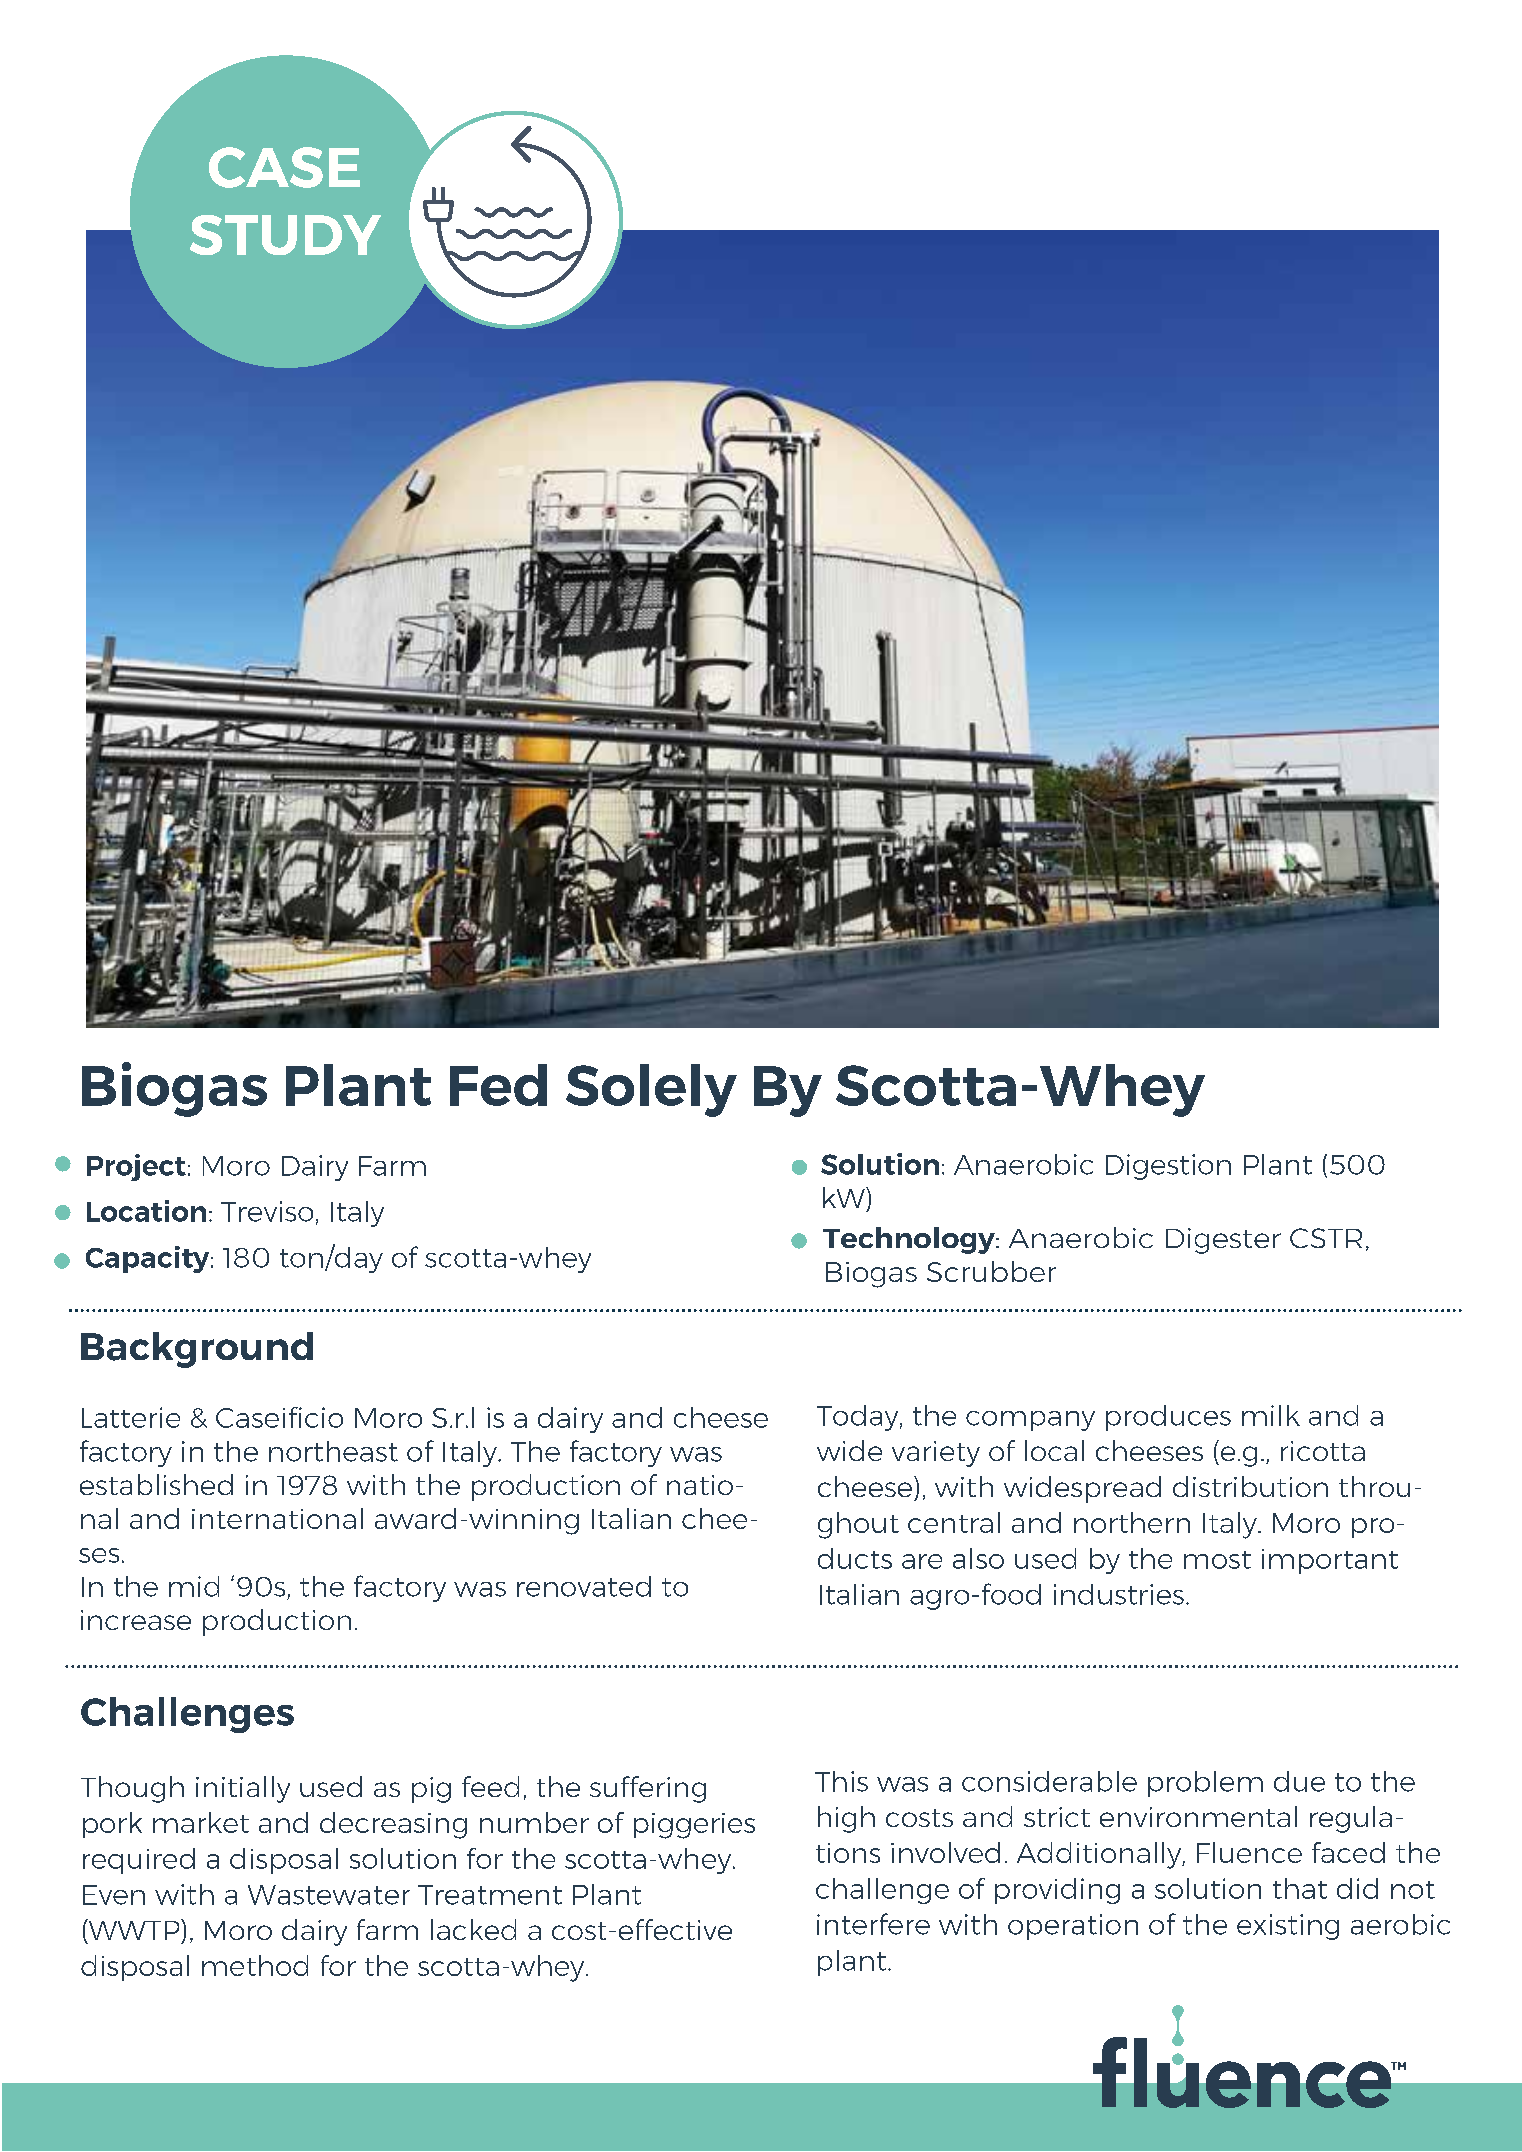 This image has height=2152, width=1522. What do you see at coordinates (136, 1167) in the image?
I see `Project` at bounding box center [136, 1167].
